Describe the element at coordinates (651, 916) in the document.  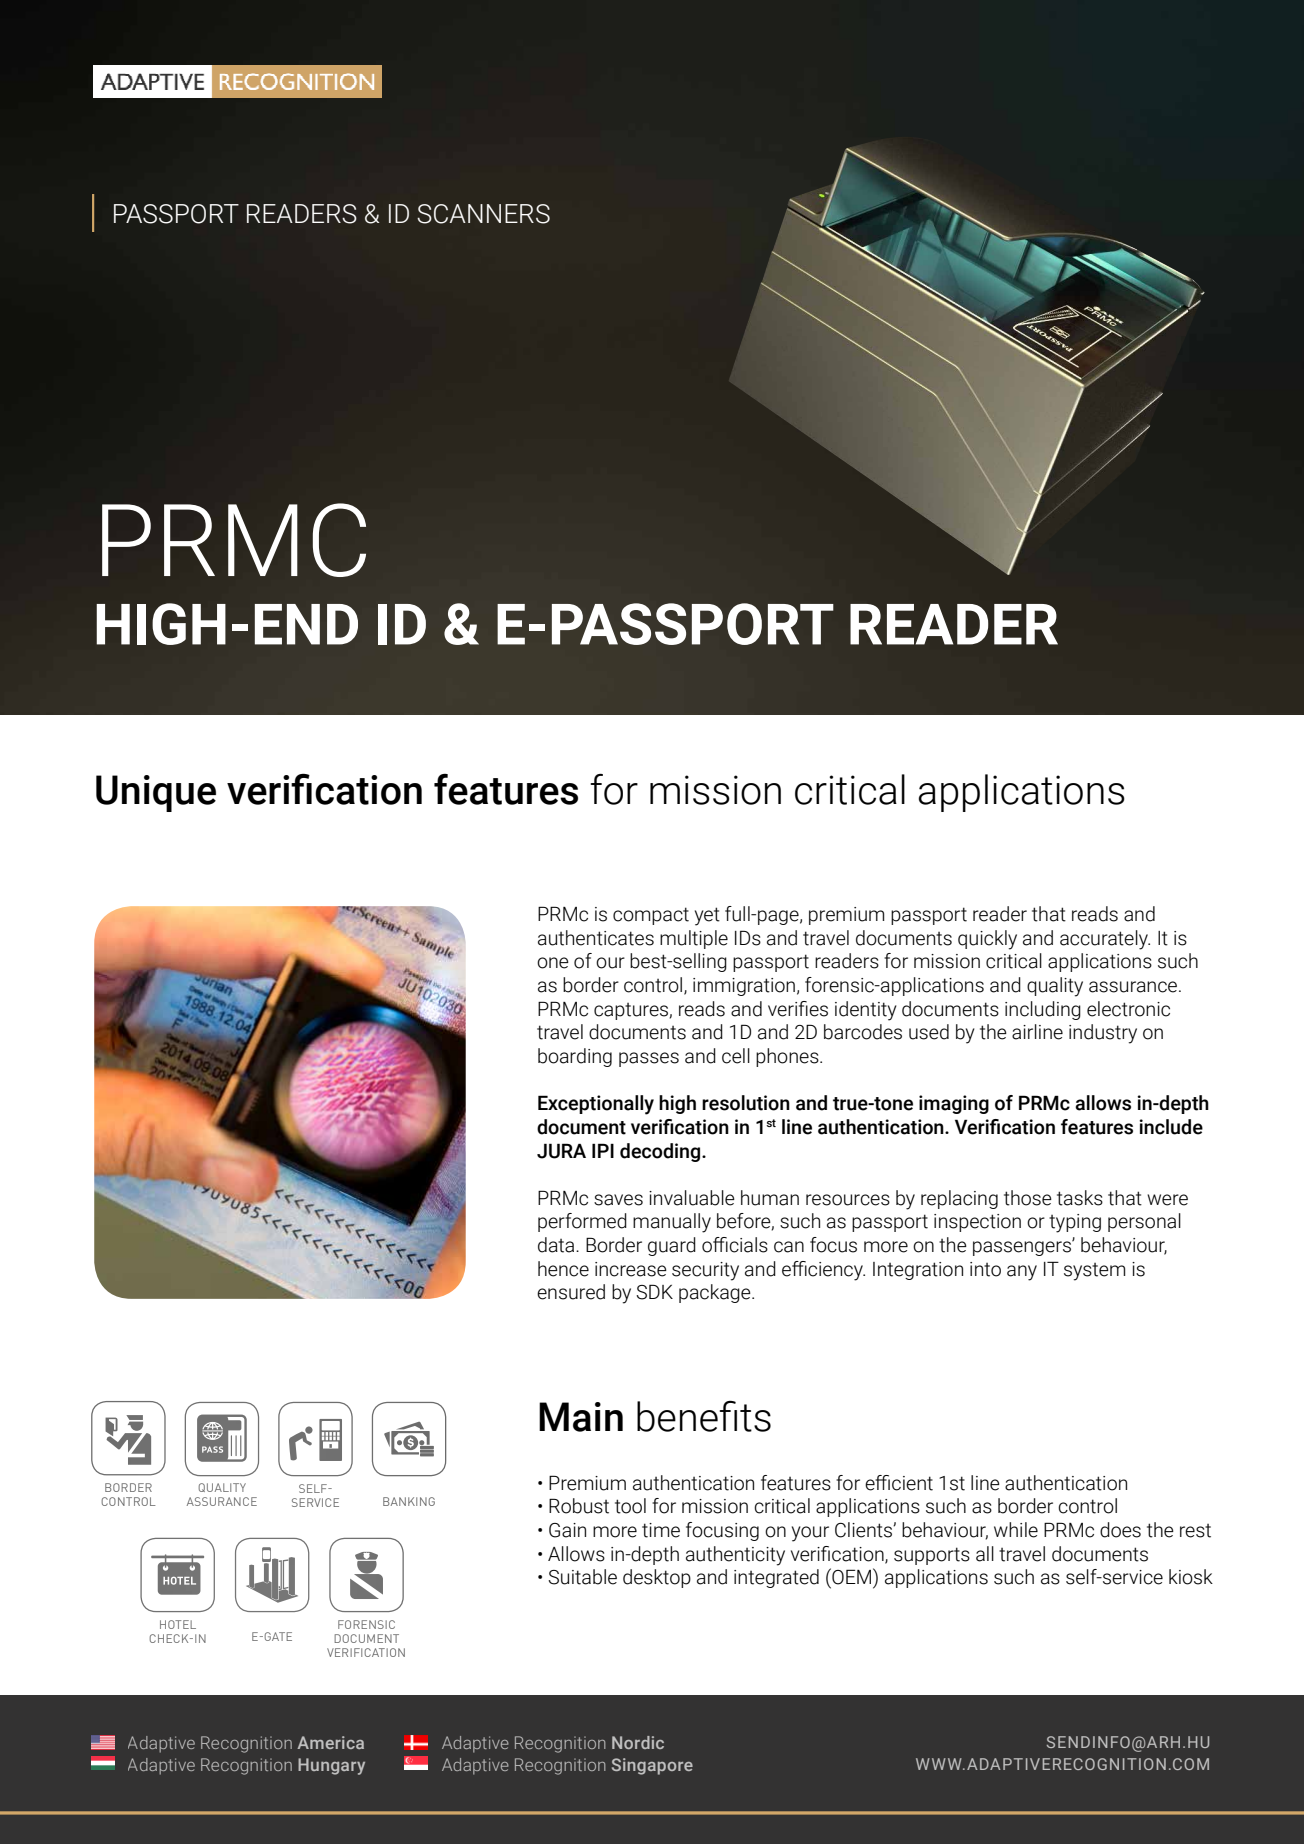
I see `compact` at that location.
